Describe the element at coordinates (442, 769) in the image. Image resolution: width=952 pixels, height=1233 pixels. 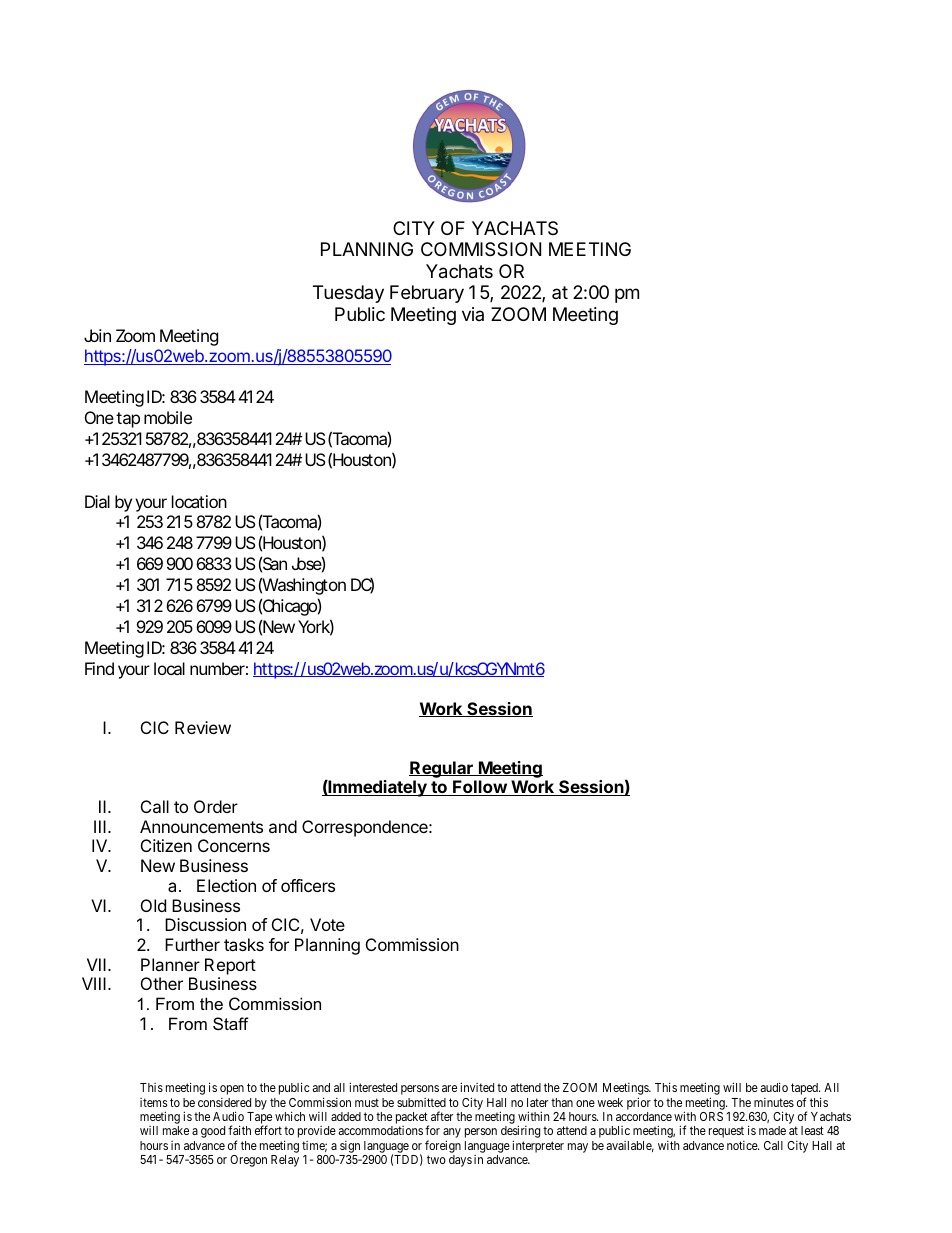
I see `Regular` at that location.
